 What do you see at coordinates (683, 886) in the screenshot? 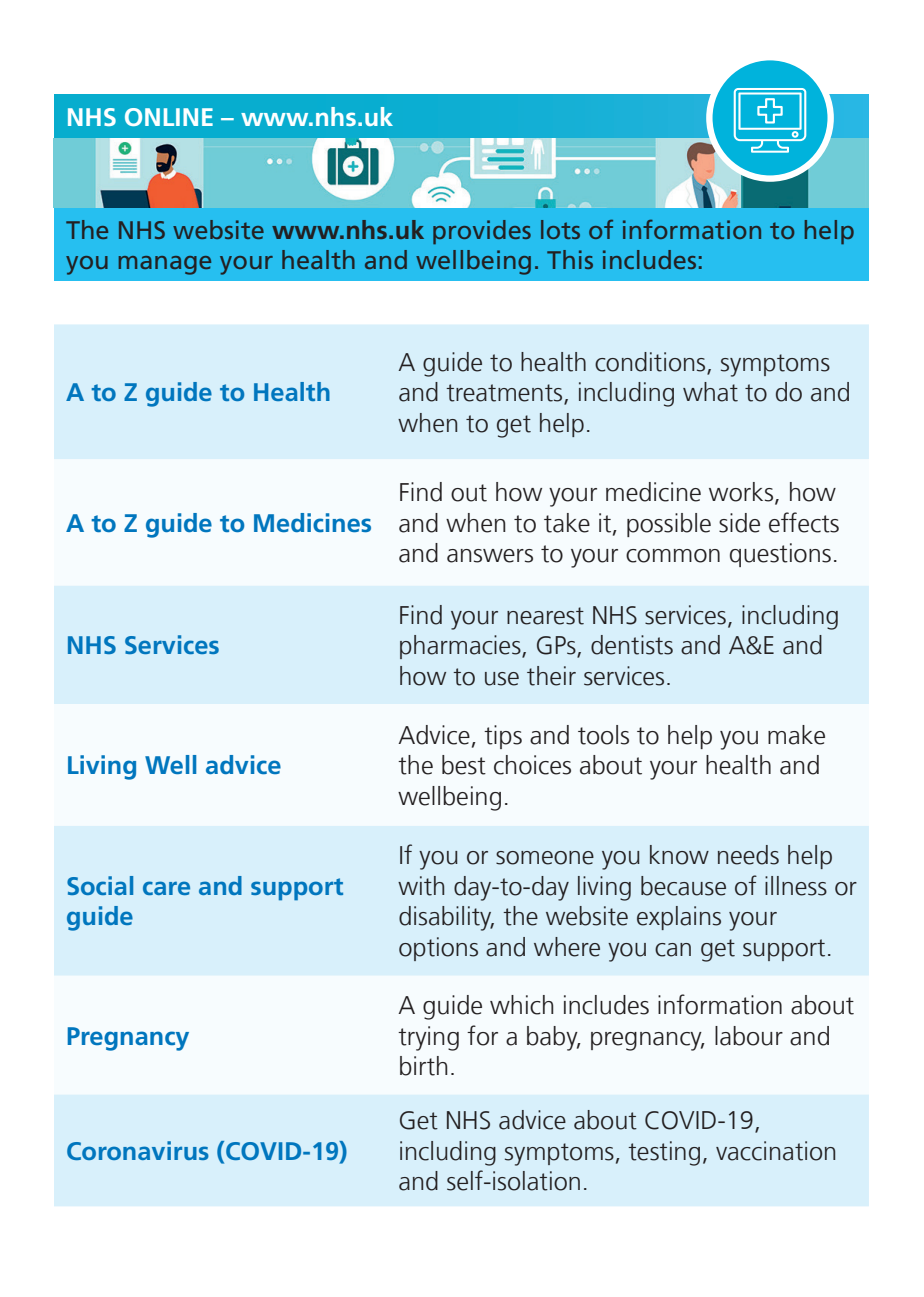
I see `because` at bounding box center [683, 886].
